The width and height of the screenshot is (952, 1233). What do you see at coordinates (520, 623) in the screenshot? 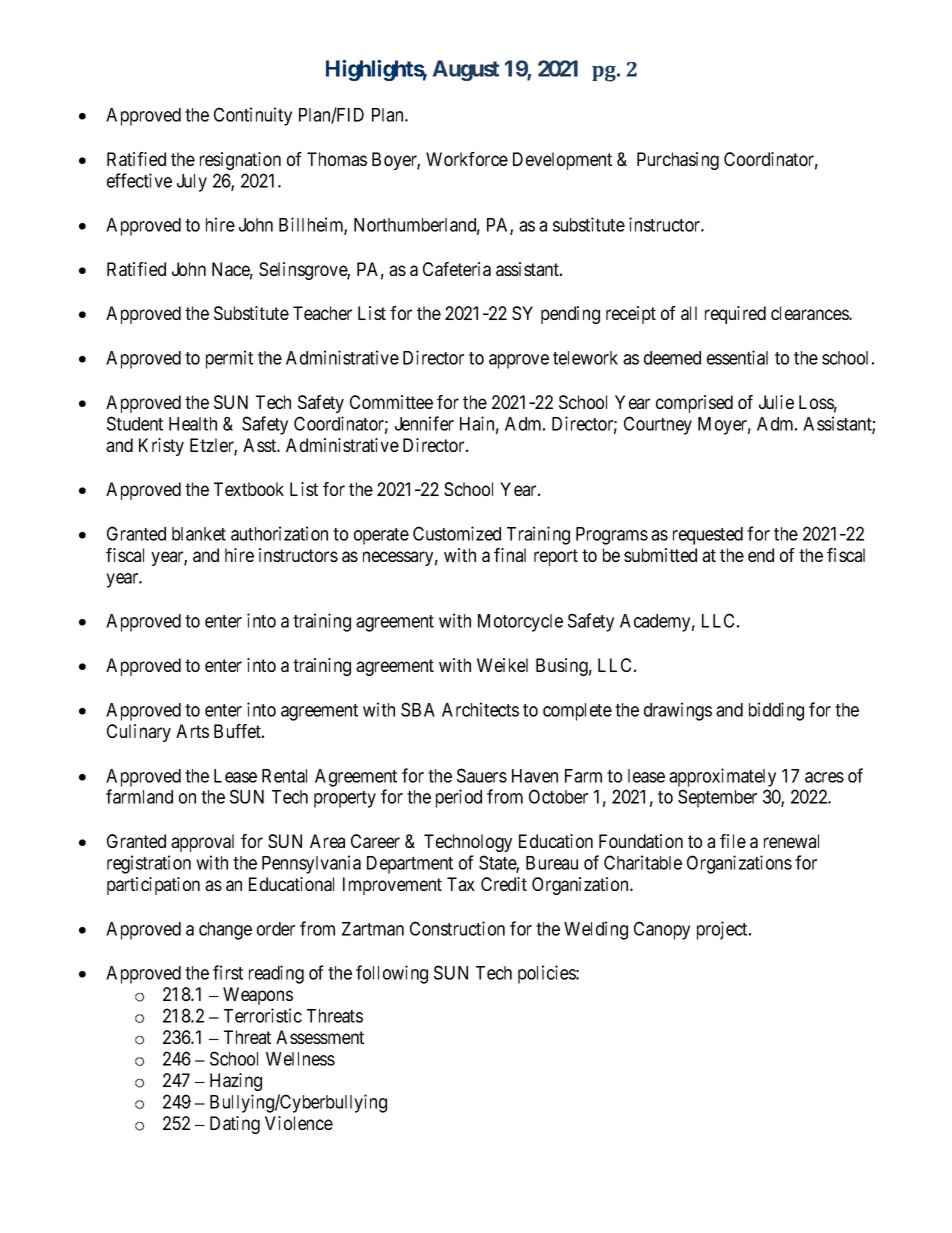
I see `Motorcycle` at bounding box center [520, 623].
